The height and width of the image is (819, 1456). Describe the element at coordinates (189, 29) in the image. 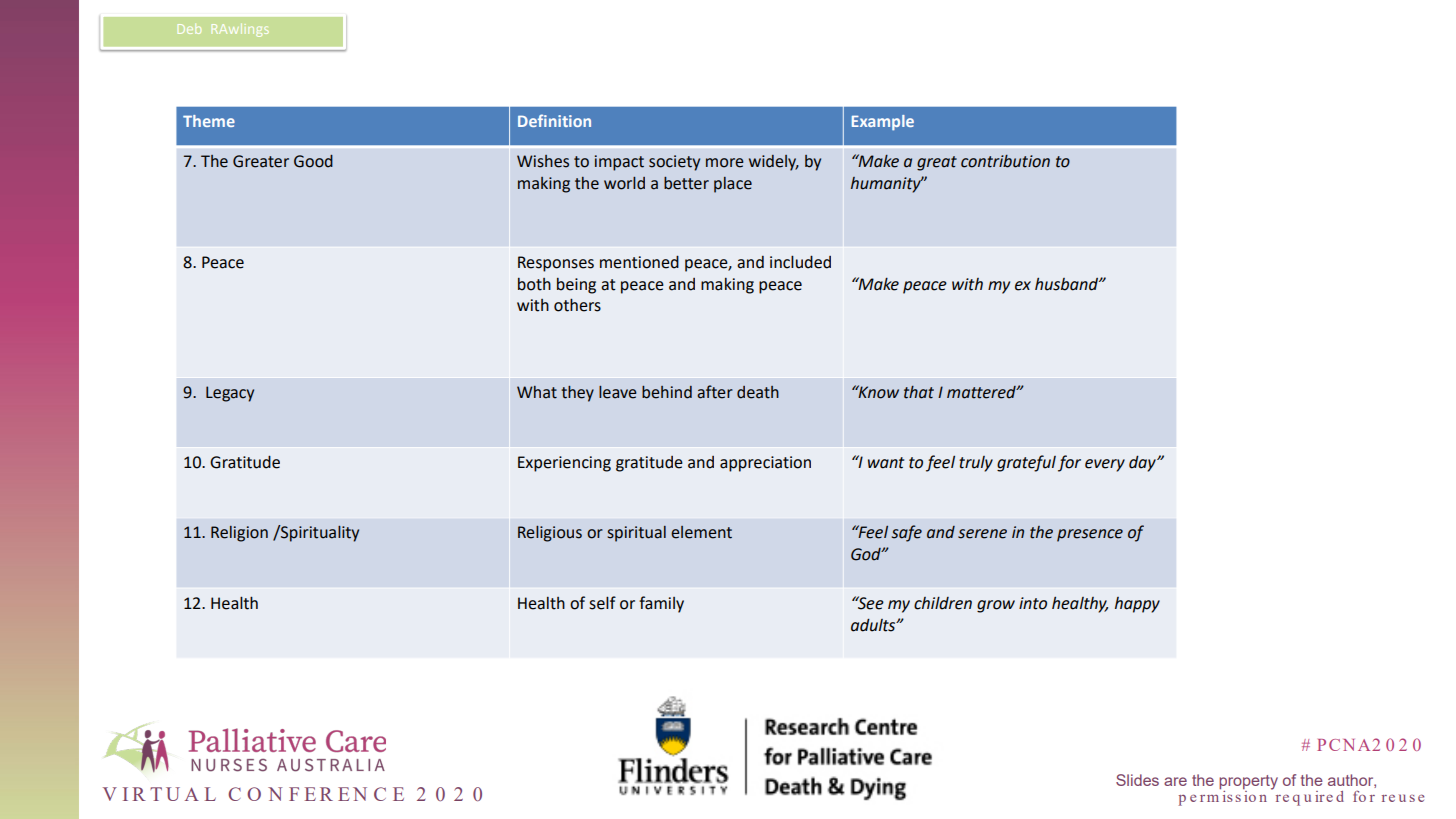

I see `Deb` at that location.
